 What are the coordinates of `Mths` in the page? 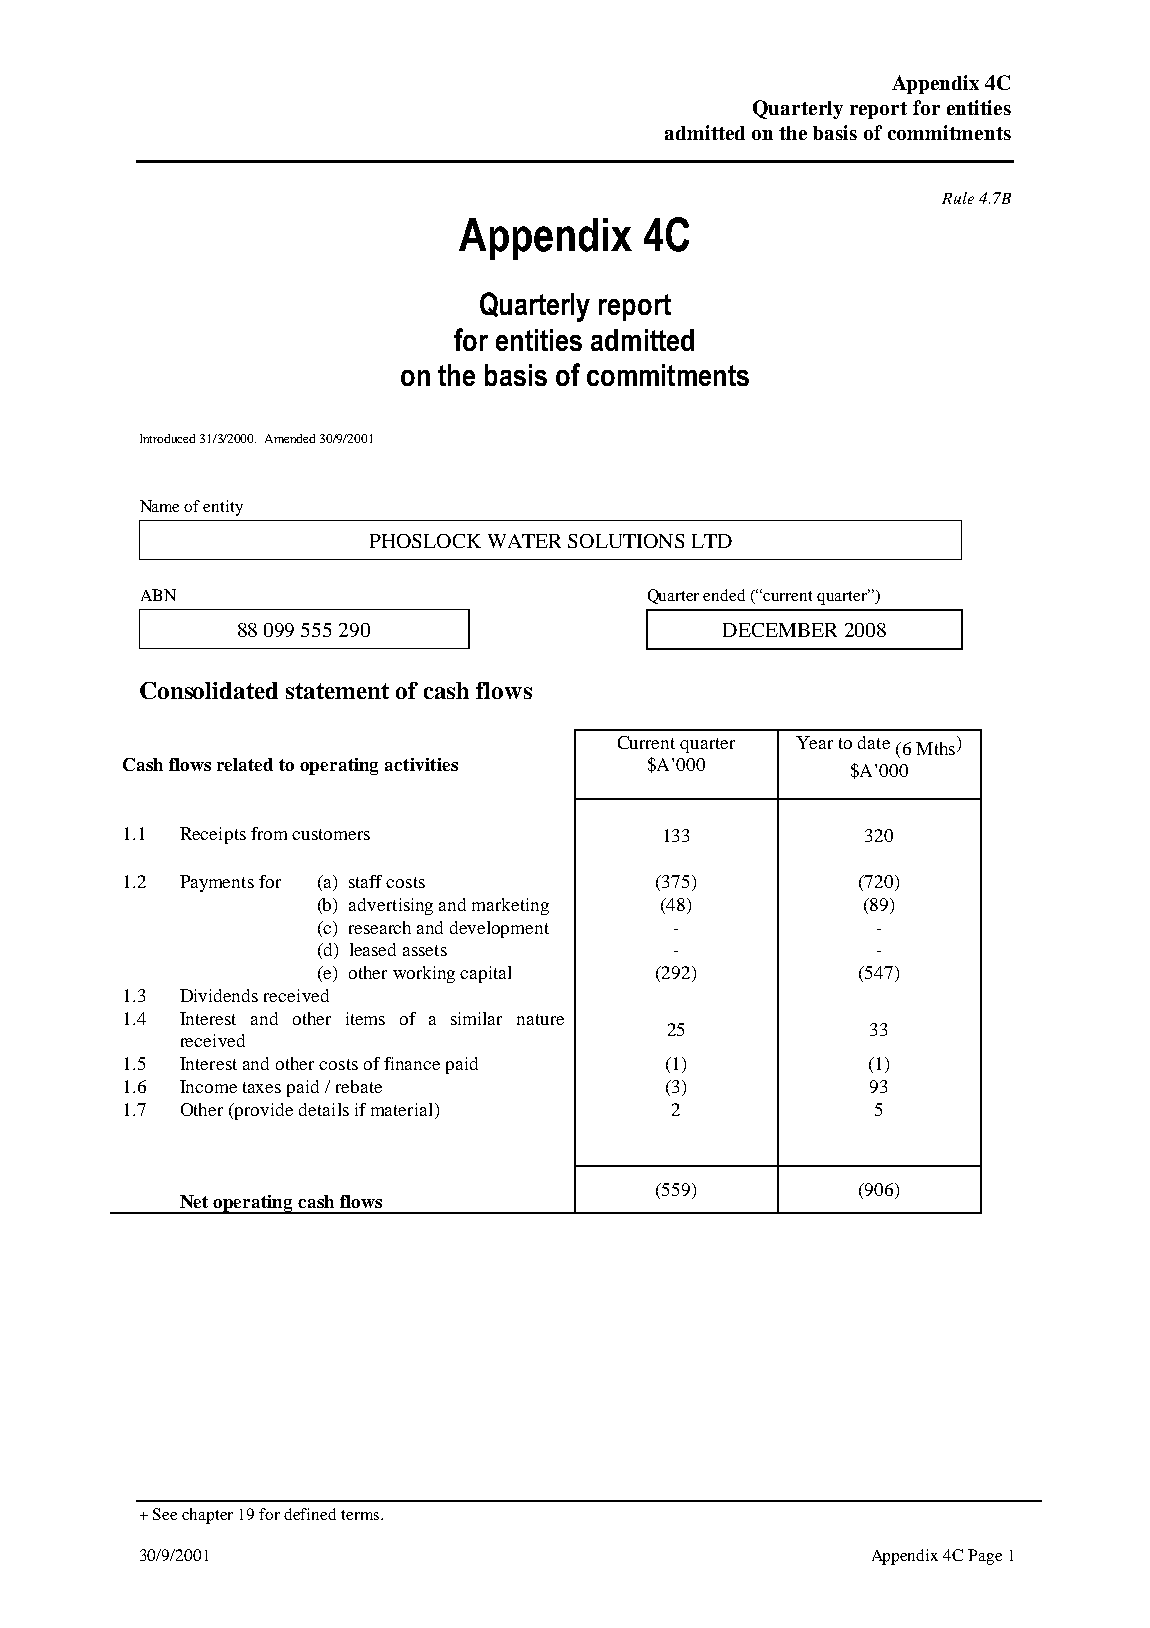 It's located at (937, 748).
